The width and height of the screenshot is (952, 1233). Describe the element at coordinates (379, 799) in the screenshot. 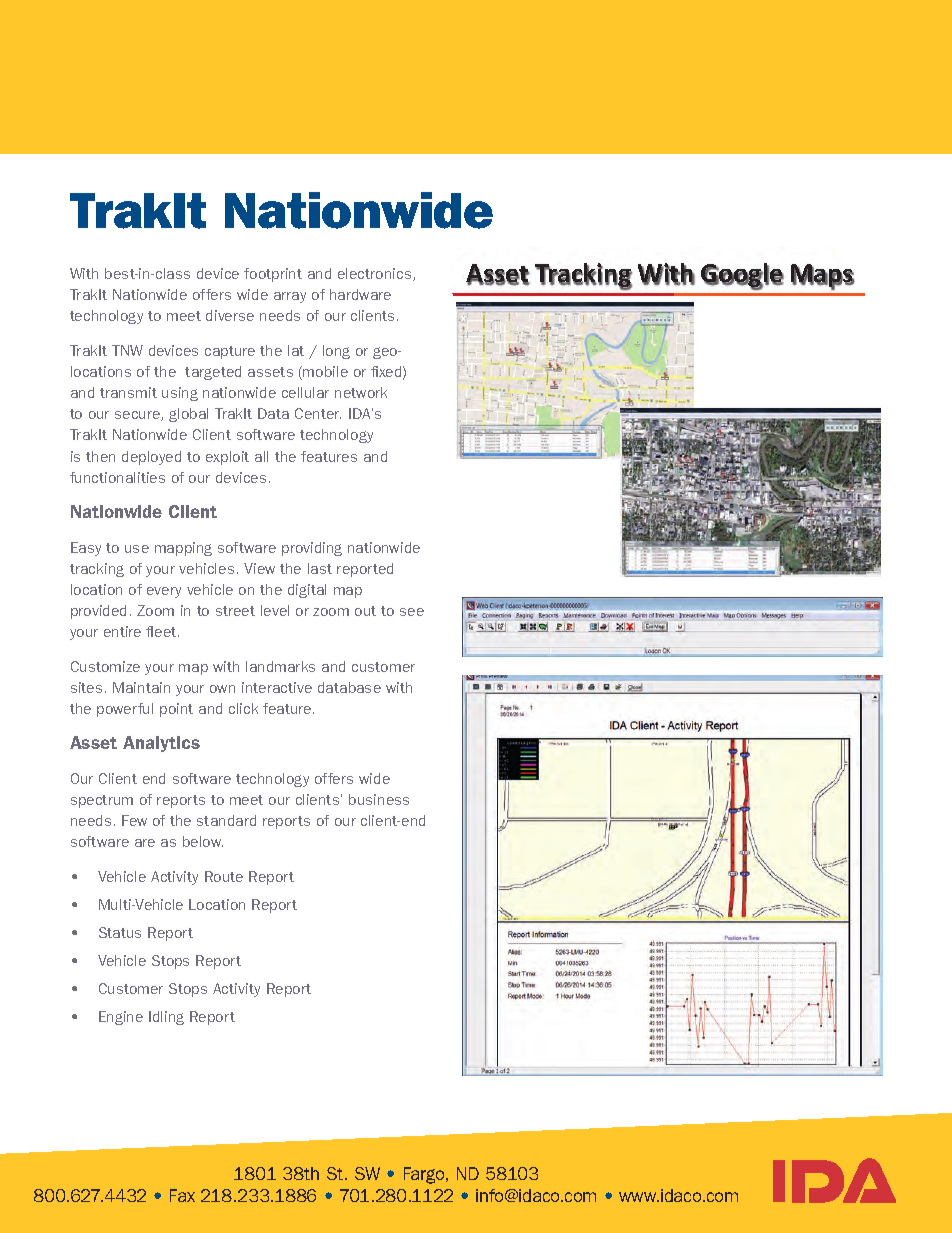

I see `business` at that location.
